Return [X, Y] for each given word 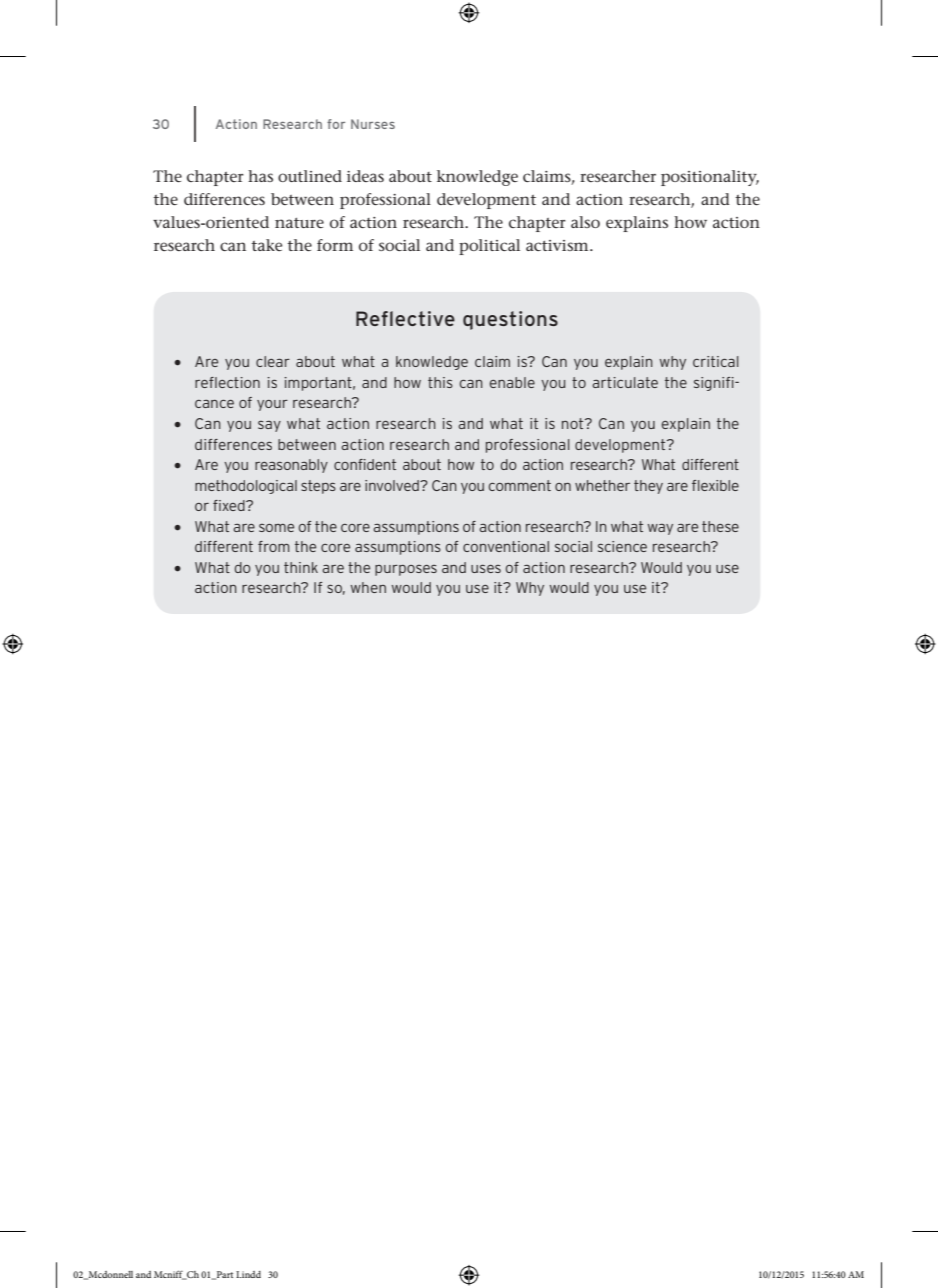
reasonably [291, 466]
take [266, 245]
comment [520, 485]
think [301, 567]
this [440, 382]
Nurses [373, 124]
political [489, 247]
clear [273, 361]
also [585, 222]
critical [716, 361]
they [648, 487]
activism [558, 245]
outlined [310, 176]
